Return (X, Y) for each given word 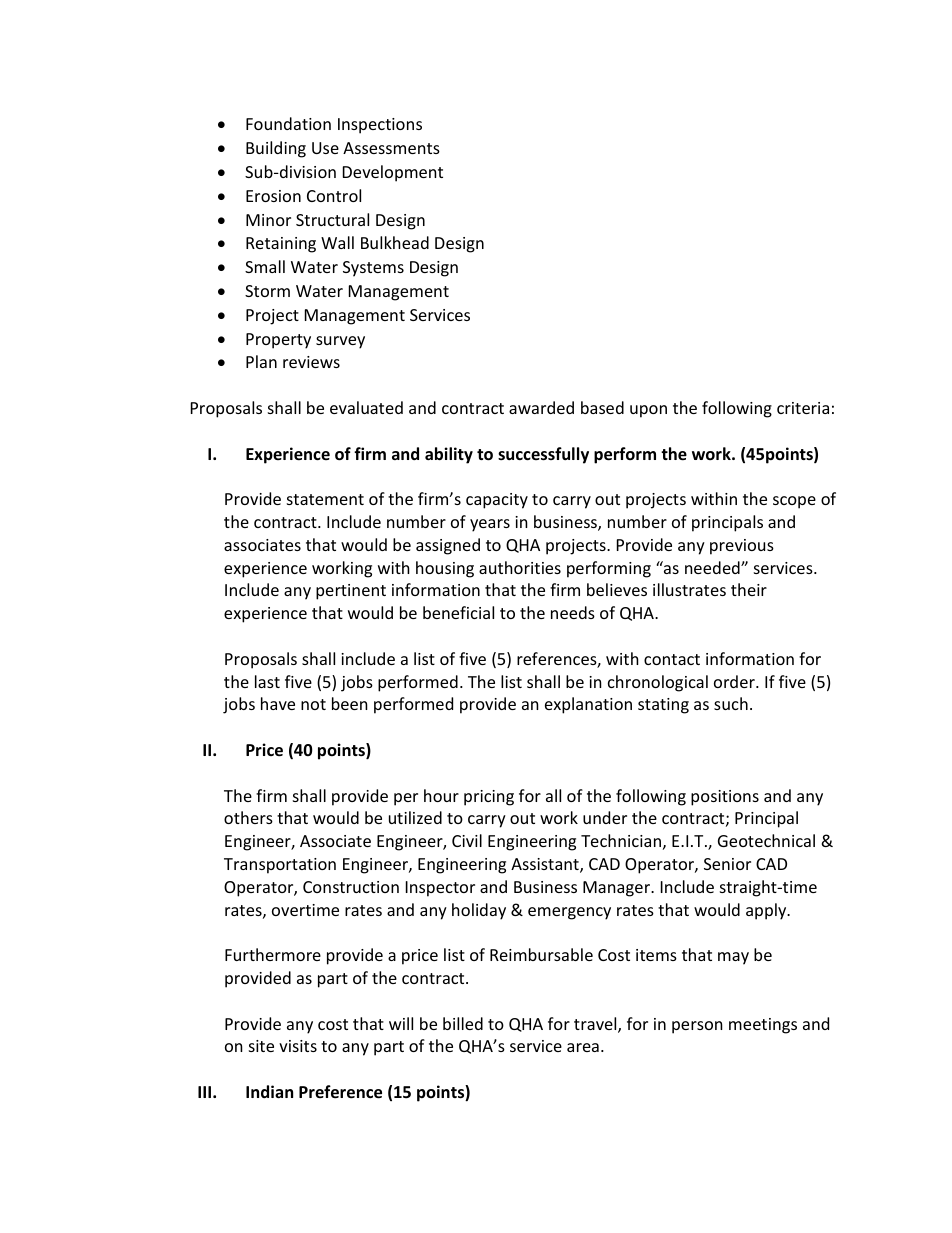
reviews (311, 362)
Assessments (391, 148)
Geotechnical (766, 840)
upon (648, 411)
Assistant (546, 865)
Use (325, 148)
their (749, 589)
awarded (541, 407)
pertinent (351, 592)
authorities (520, 567)
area (583, 1047)
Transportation (280, 866)
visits (298, 1046)
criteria (803, 408)
